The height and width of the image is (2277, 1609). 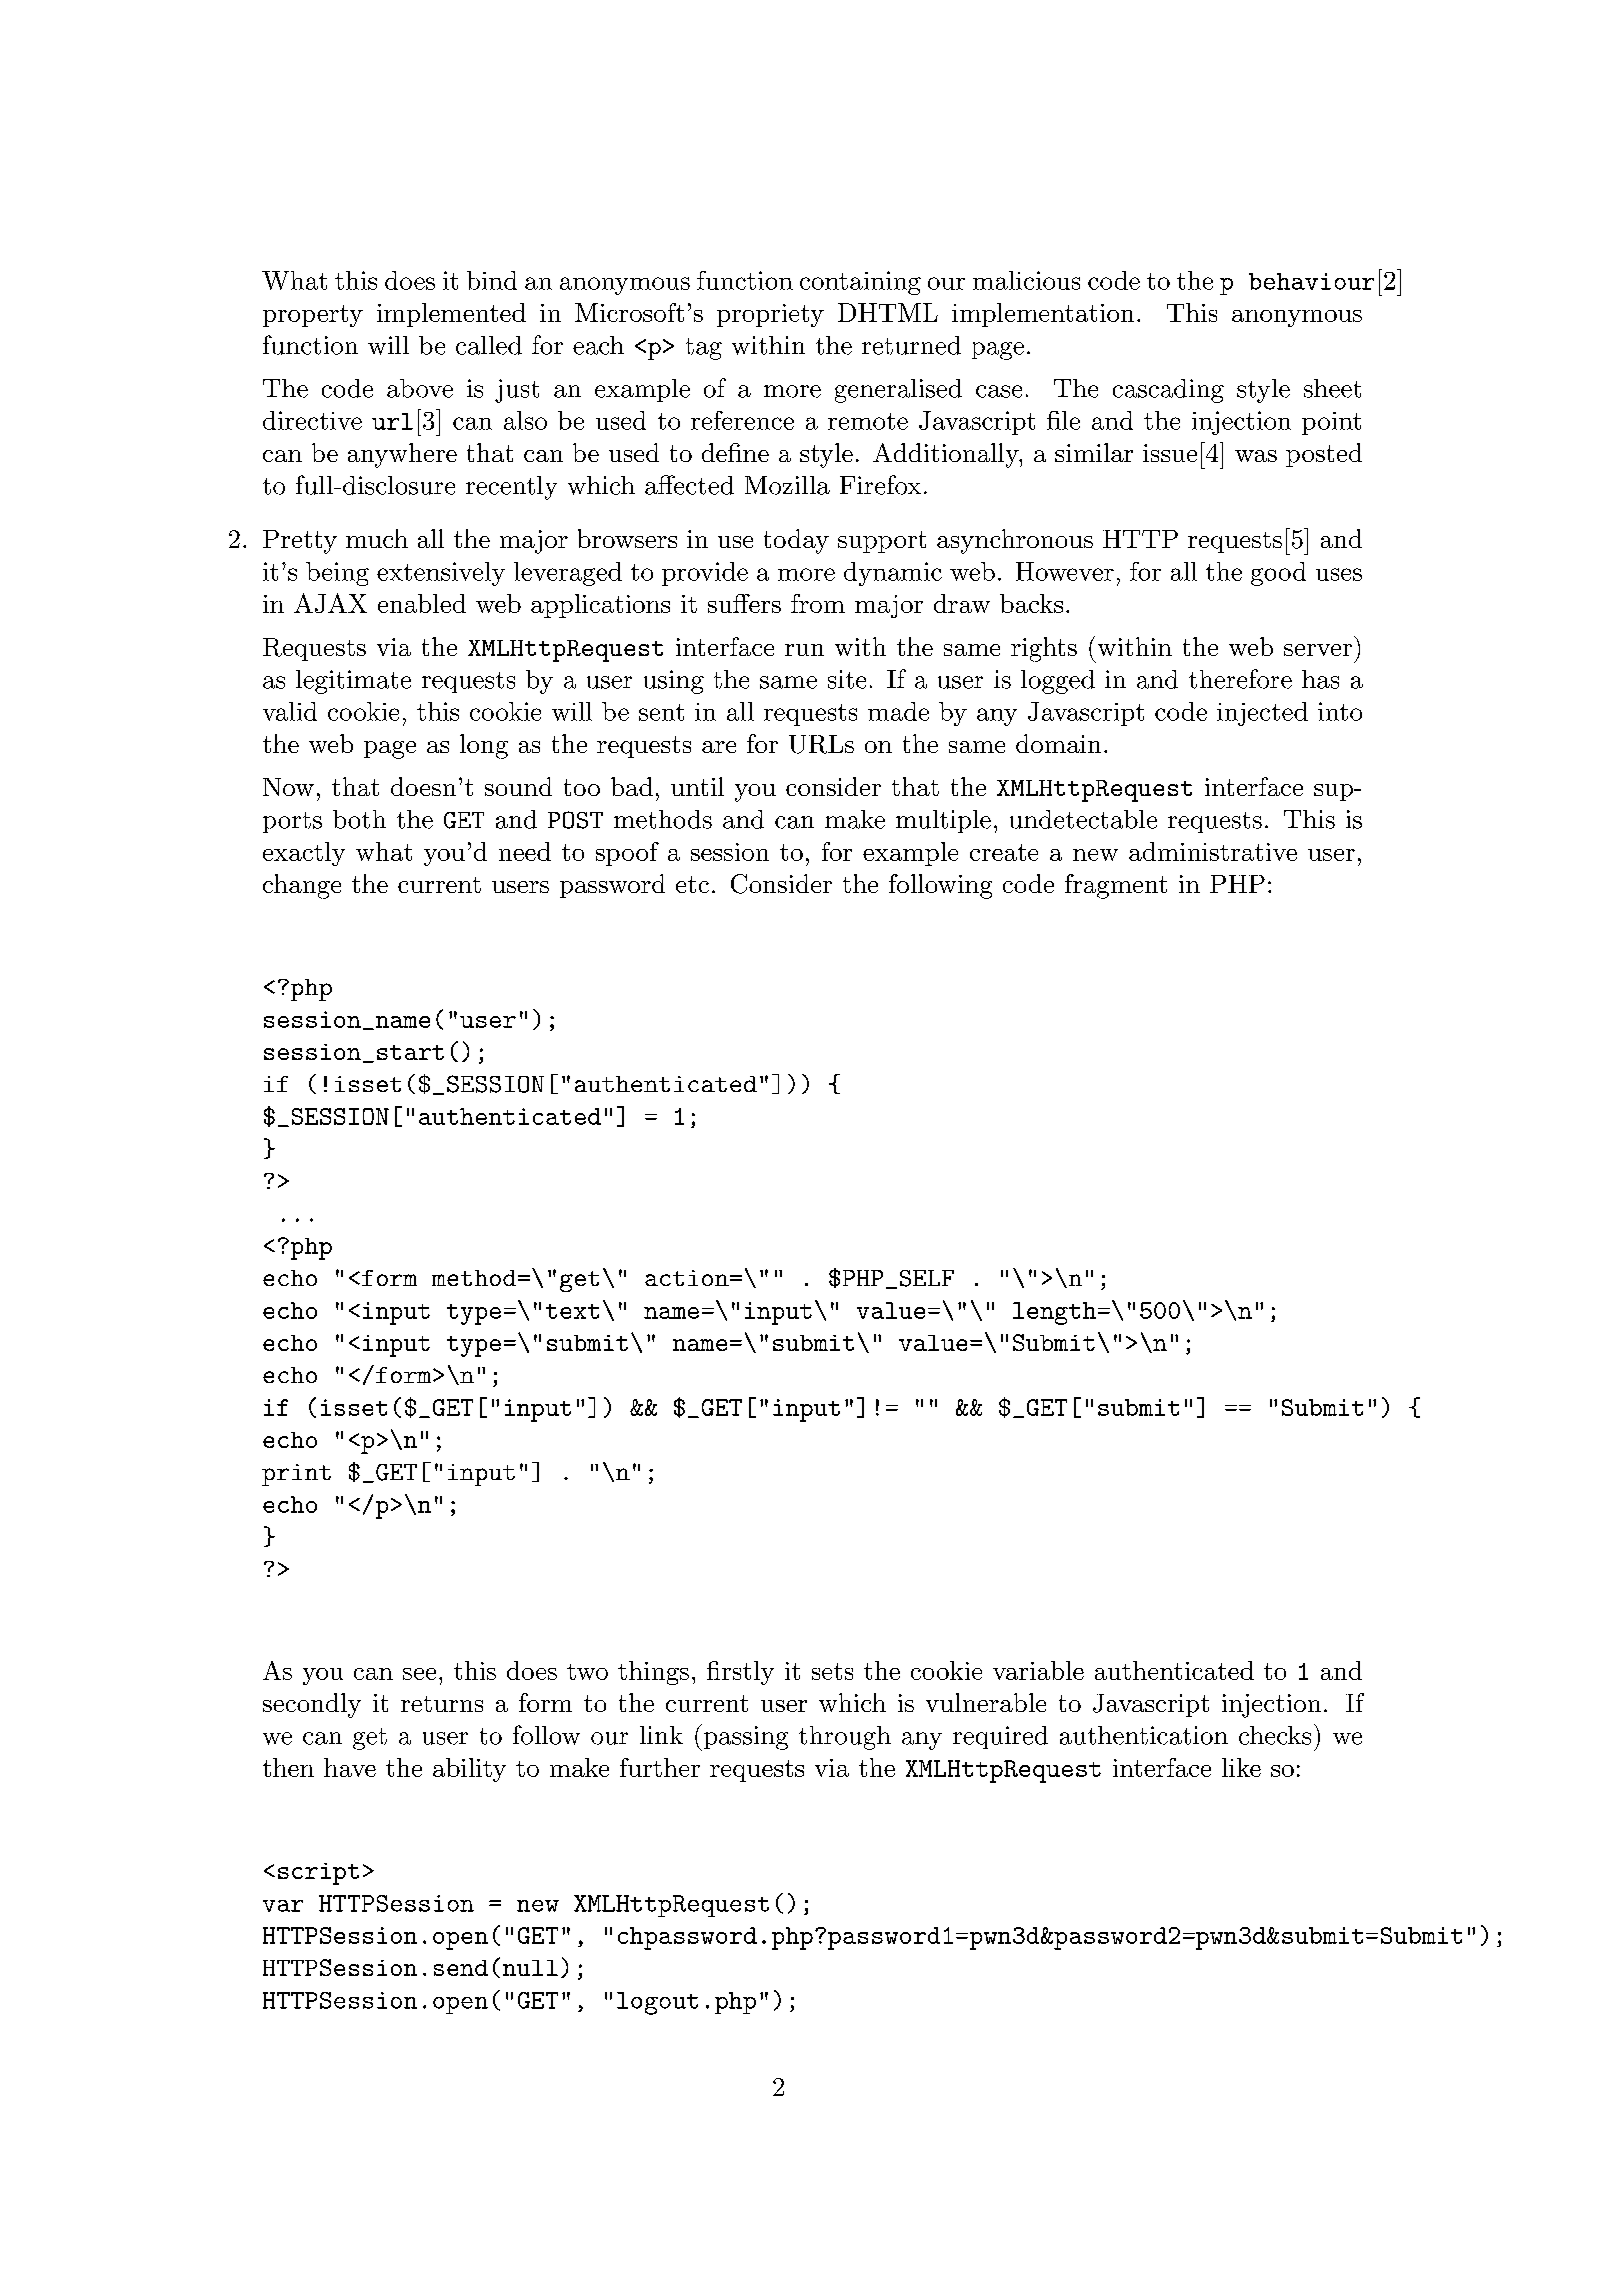 I want to click on propriety, so click(x=770, y=315).
